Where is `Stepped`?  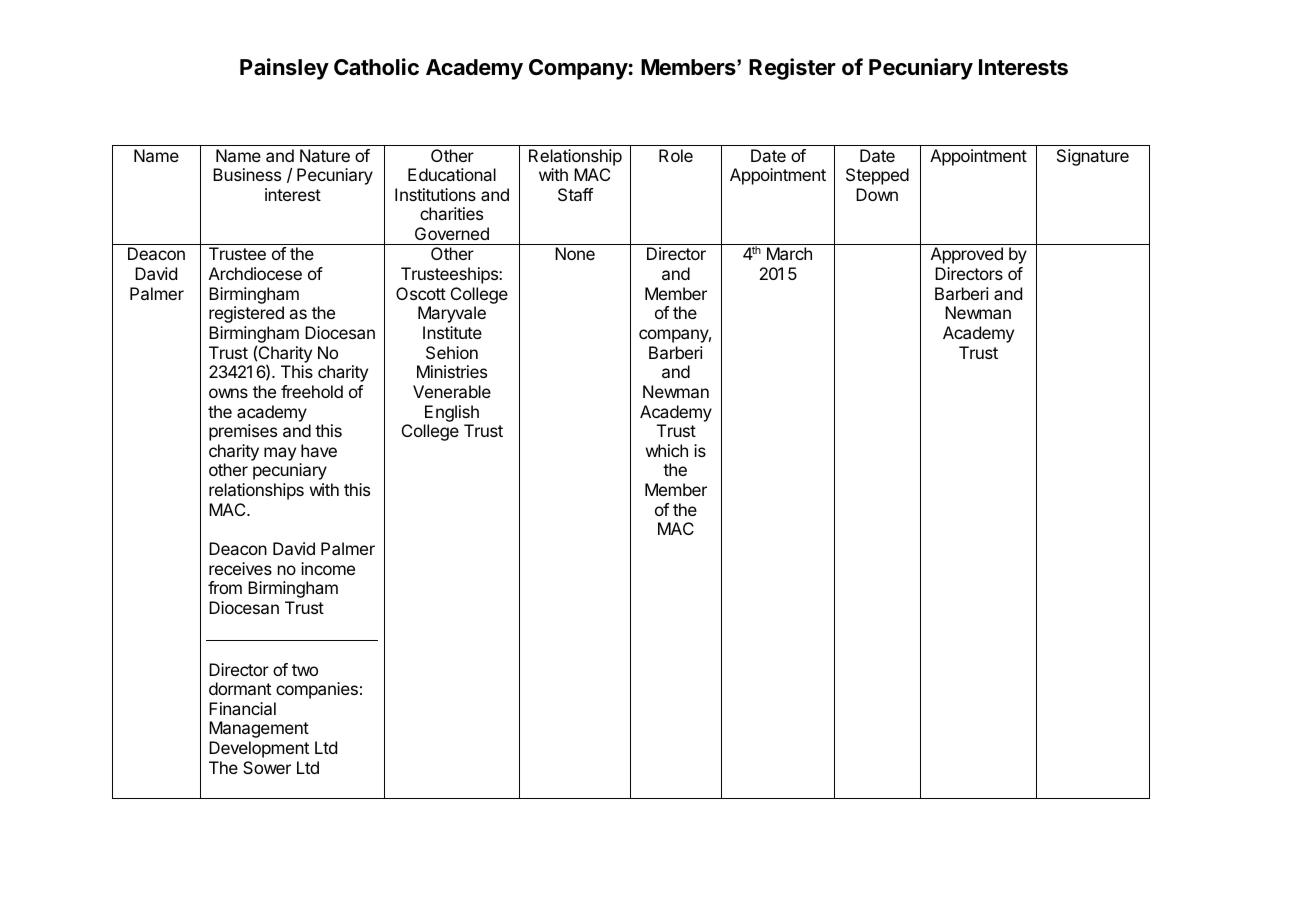 Stepped is located at coordinates (877, 176).
